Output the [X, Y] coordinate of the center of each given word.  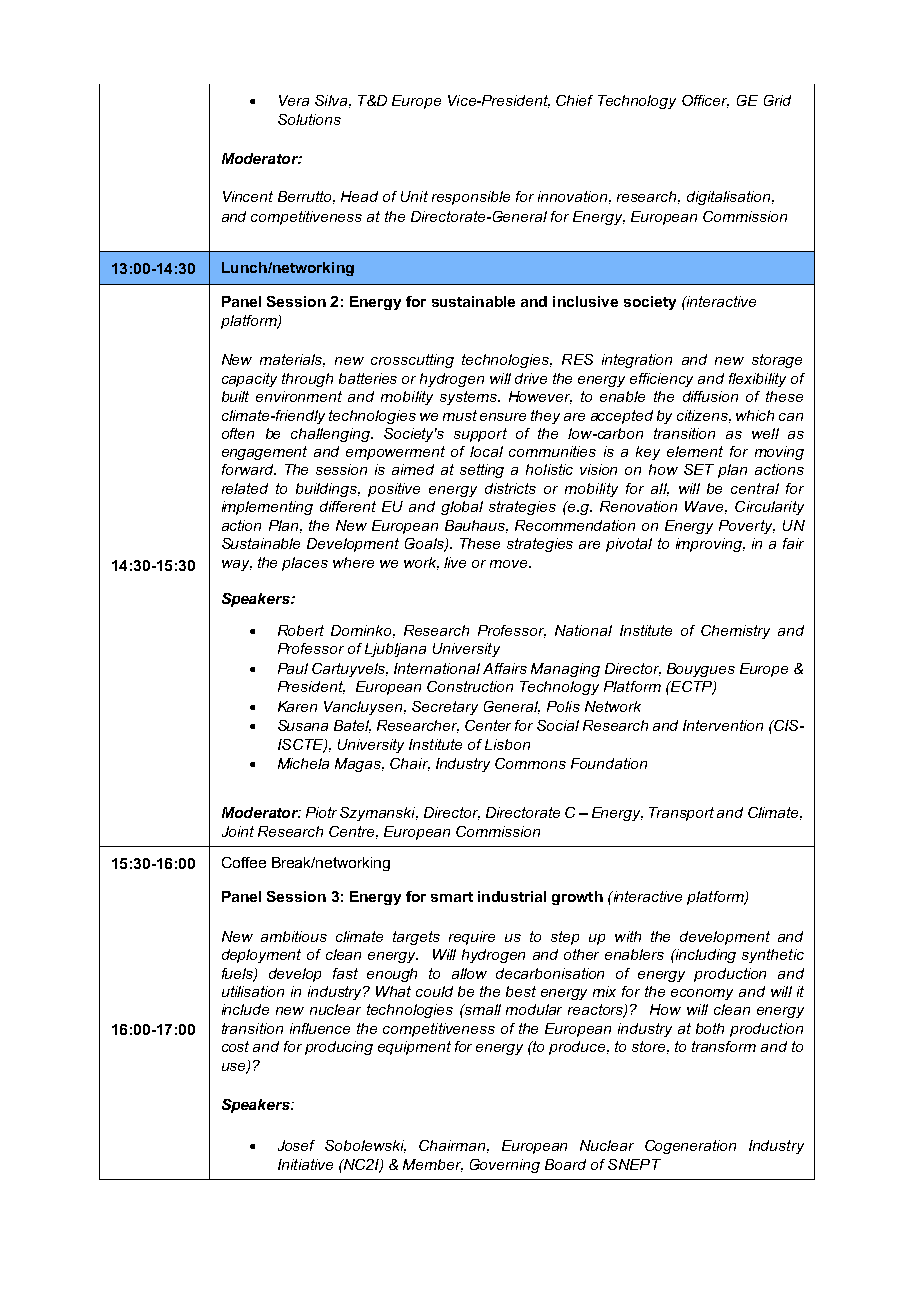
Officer [705, 101]
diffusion [710, 396]
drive [531, 378]
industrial [512, 896]
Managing [565, 670]
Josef [296, 1145]
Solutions [309, 119]
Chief [574, 100]
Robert [301, 630]
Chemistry [735, 632]
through [307, 380]
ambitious [294, 936]
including [705, 956]
